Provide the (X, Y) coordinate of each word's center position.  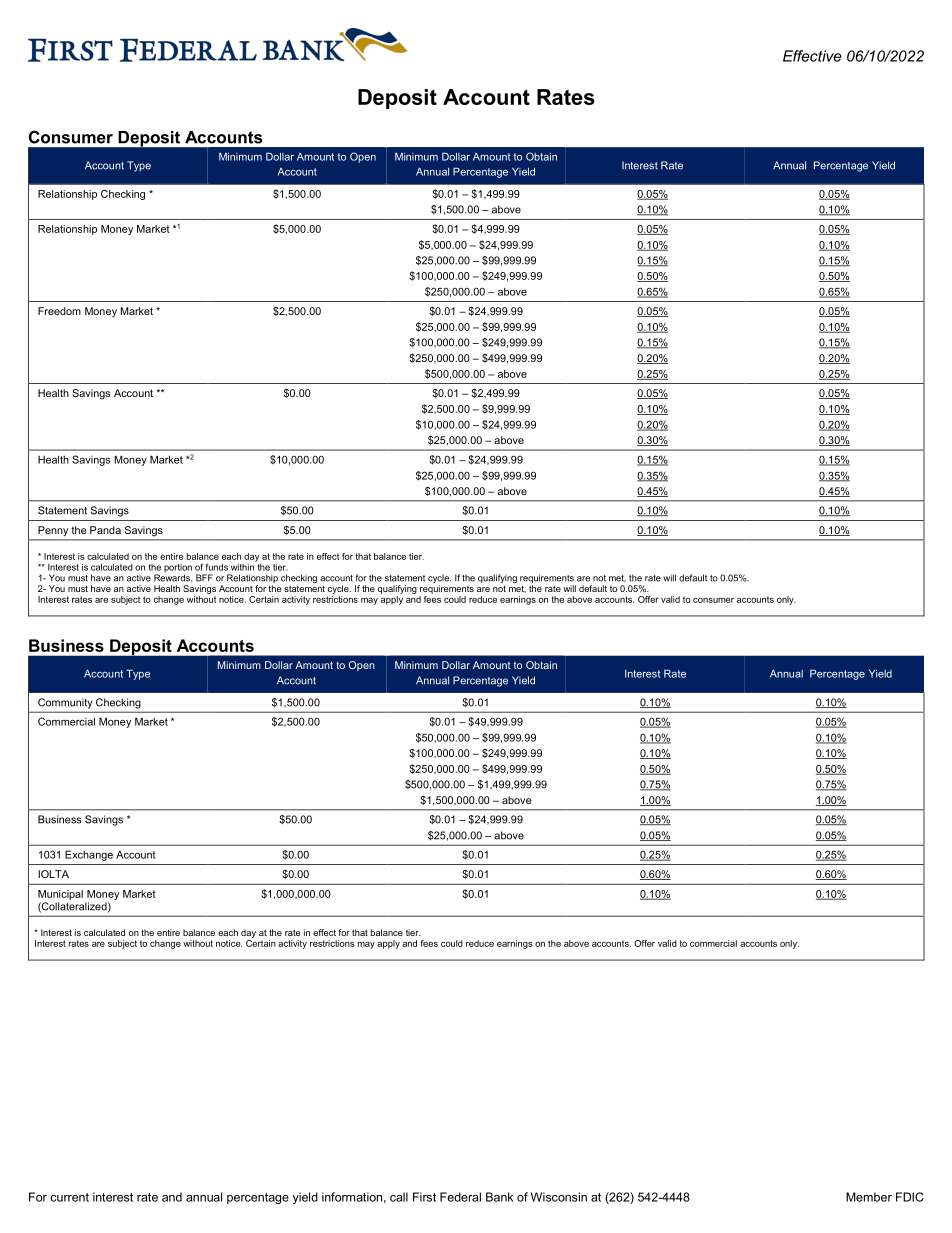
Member (869, 1197)
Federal (460, 1197)
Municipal (60, 895)
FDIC (910, 1197)
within (243, 566)
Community (65, 703)
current (69, 1197)
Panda (105, 530)
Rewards (173, 578)
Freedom (59, 311)
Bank (499, 1197)
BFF (204, 578)
